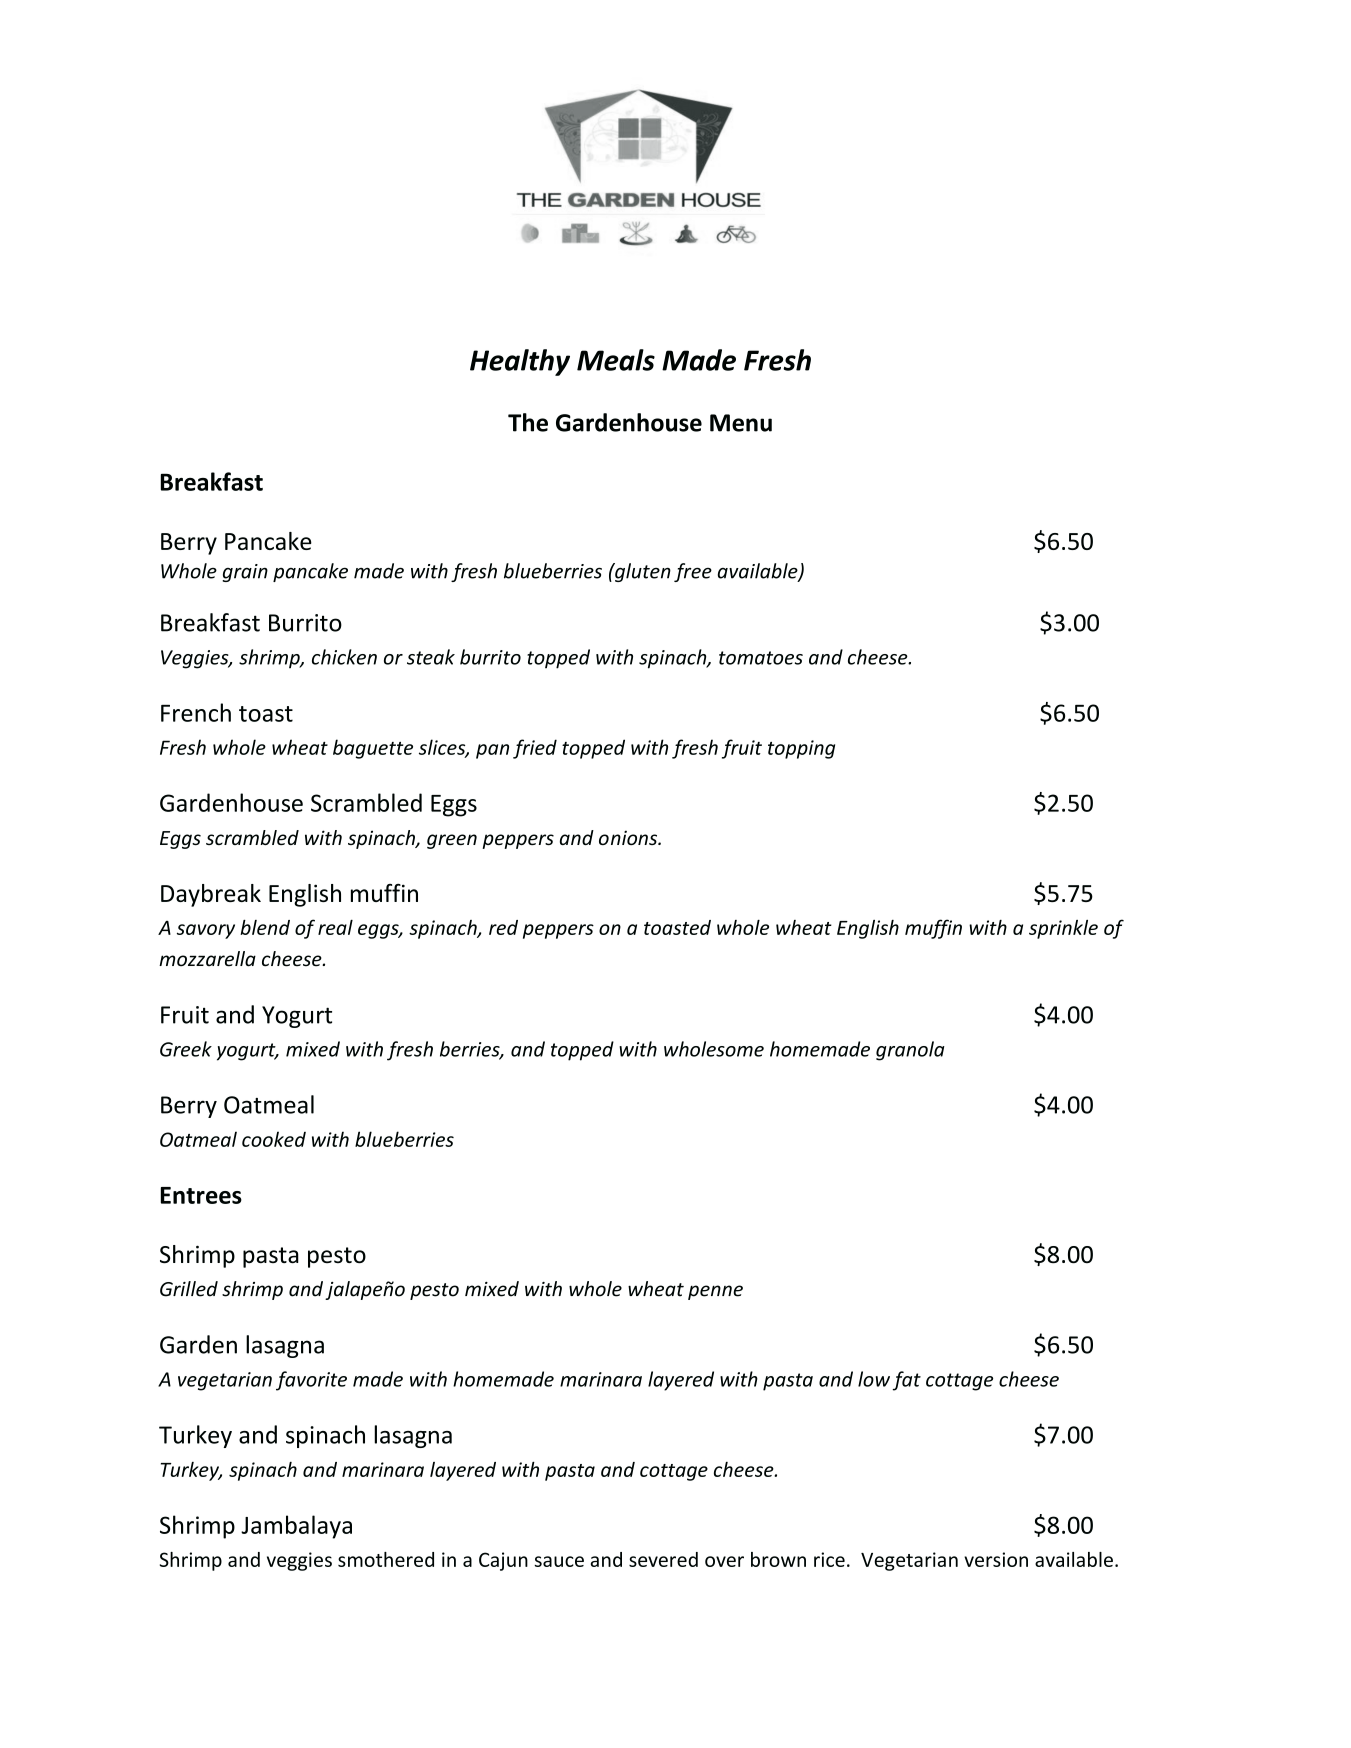  Describe the element at coordinates (616, 360) in the image. I see `Meals` at that location.
